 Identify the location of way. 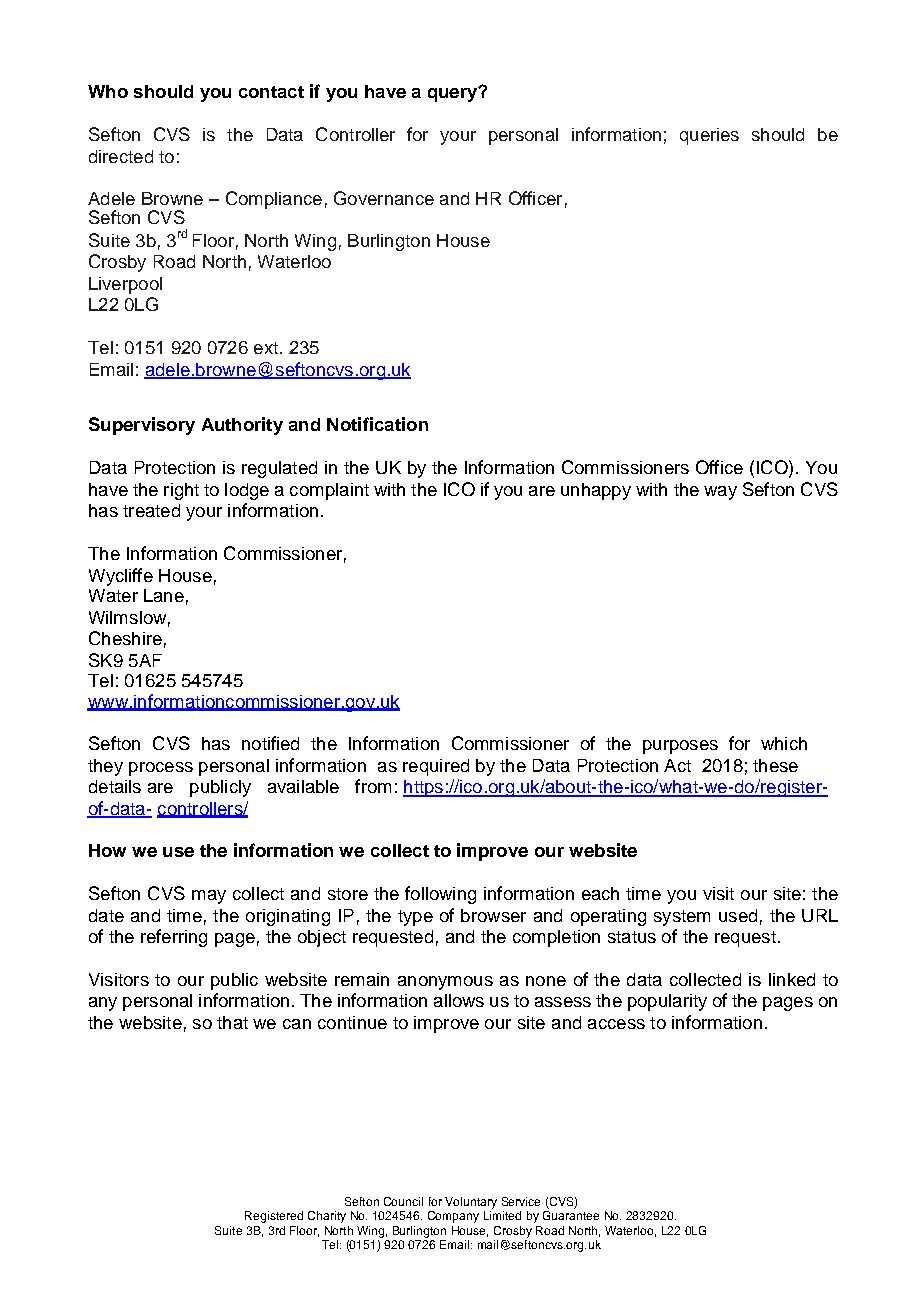
(720, 493).
